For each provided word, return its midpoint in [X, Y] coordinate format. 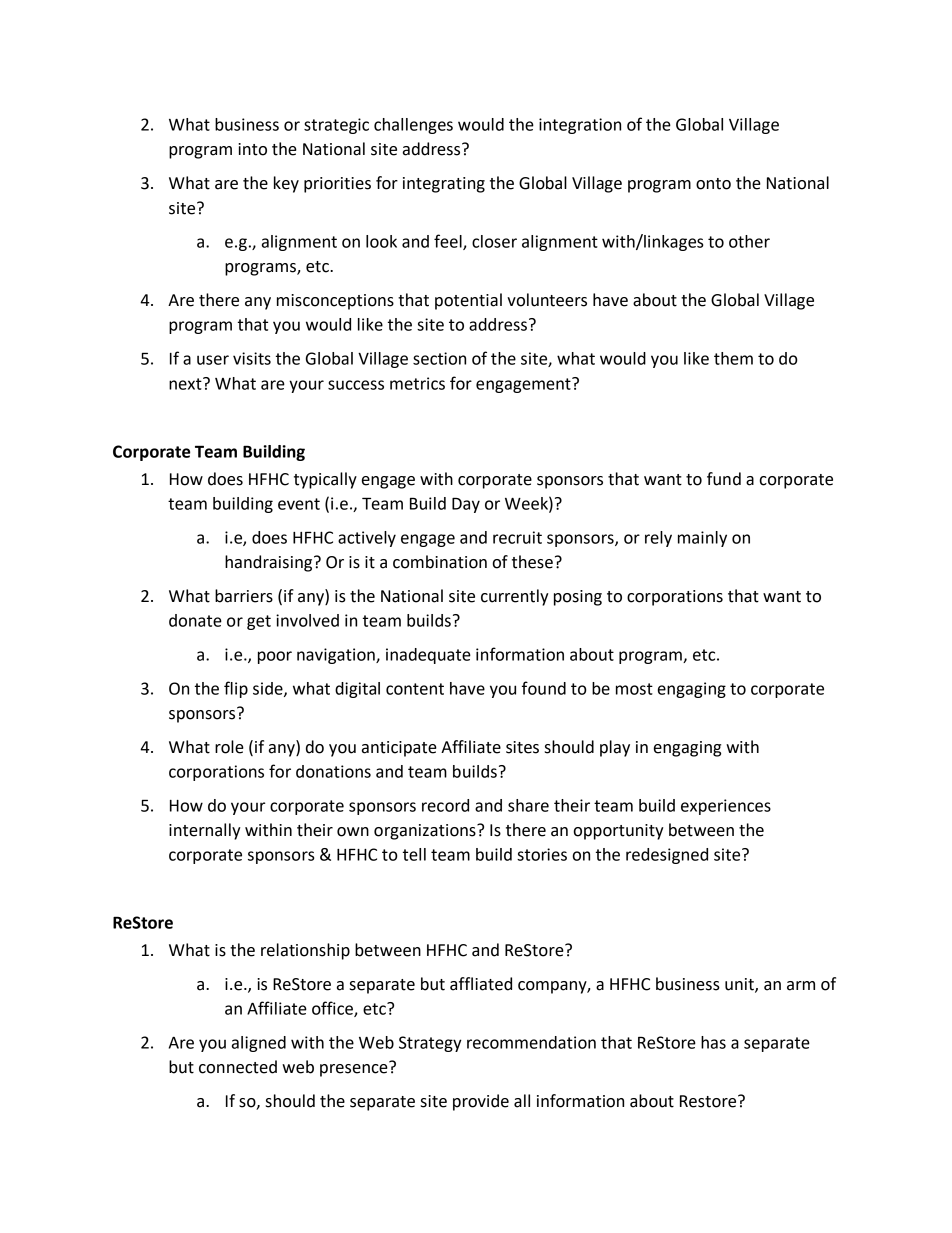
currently [515, 597]
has [713, 1042]
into [252, 149]
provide [481, 1102]
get [259, 622]
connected [238, 1067]
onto [713, 184]
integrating [444, 185]
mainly [702, 539]
